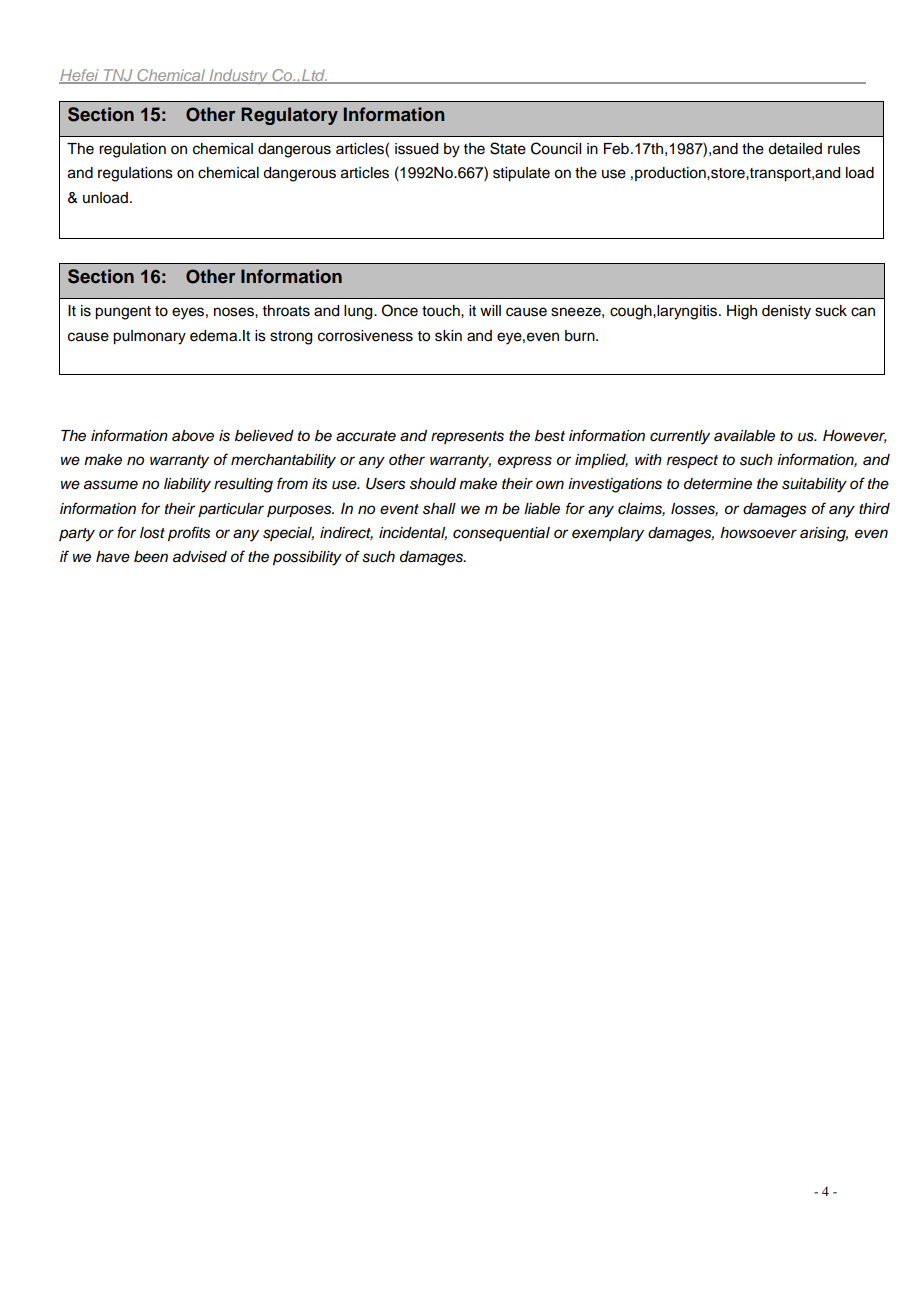 The width and height of the screenshot is (924, 1308). I want to click on State, so click(508, 148).
